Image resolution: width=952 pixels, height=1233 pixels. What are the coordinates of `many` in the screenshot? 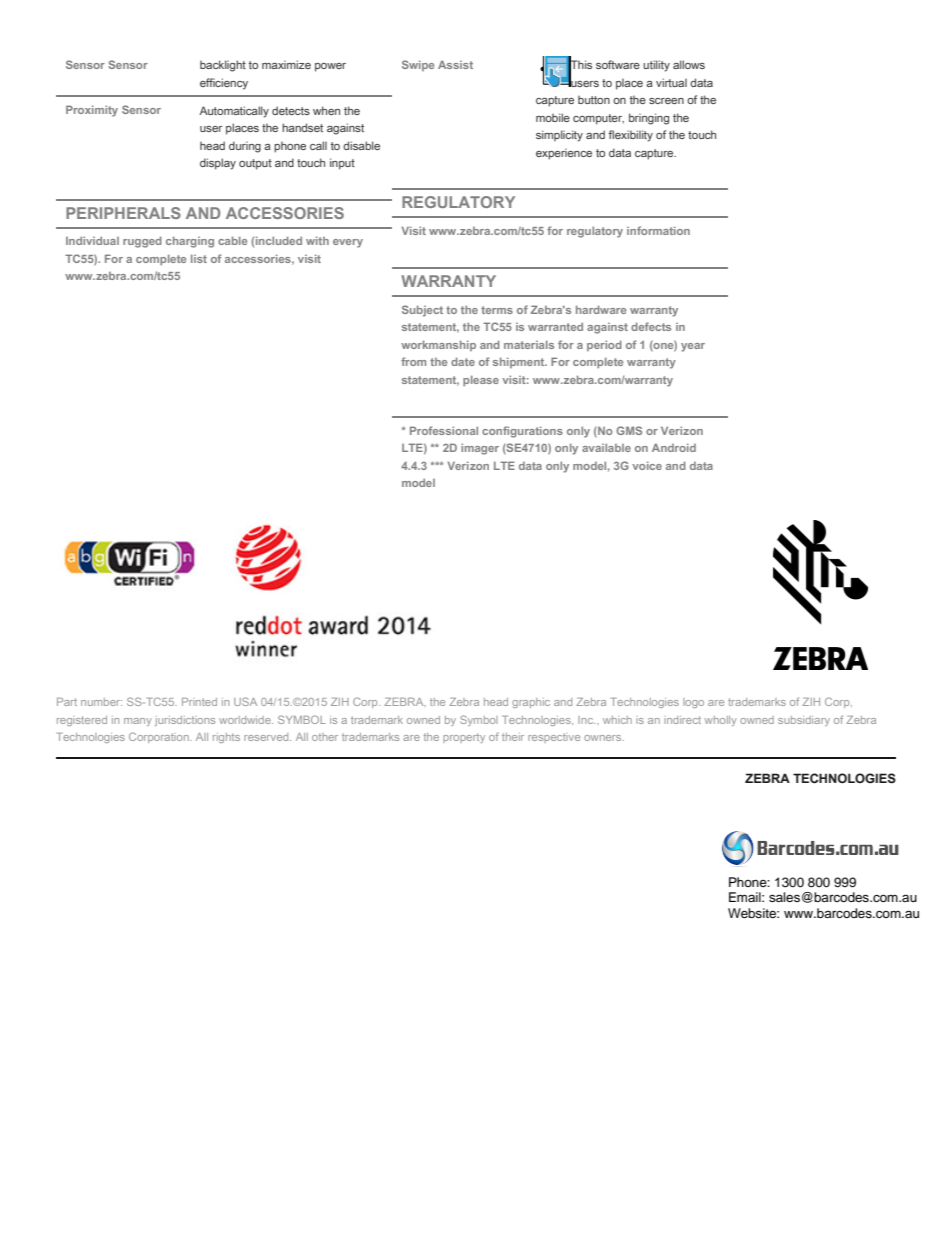 It's located at (138, 722).
